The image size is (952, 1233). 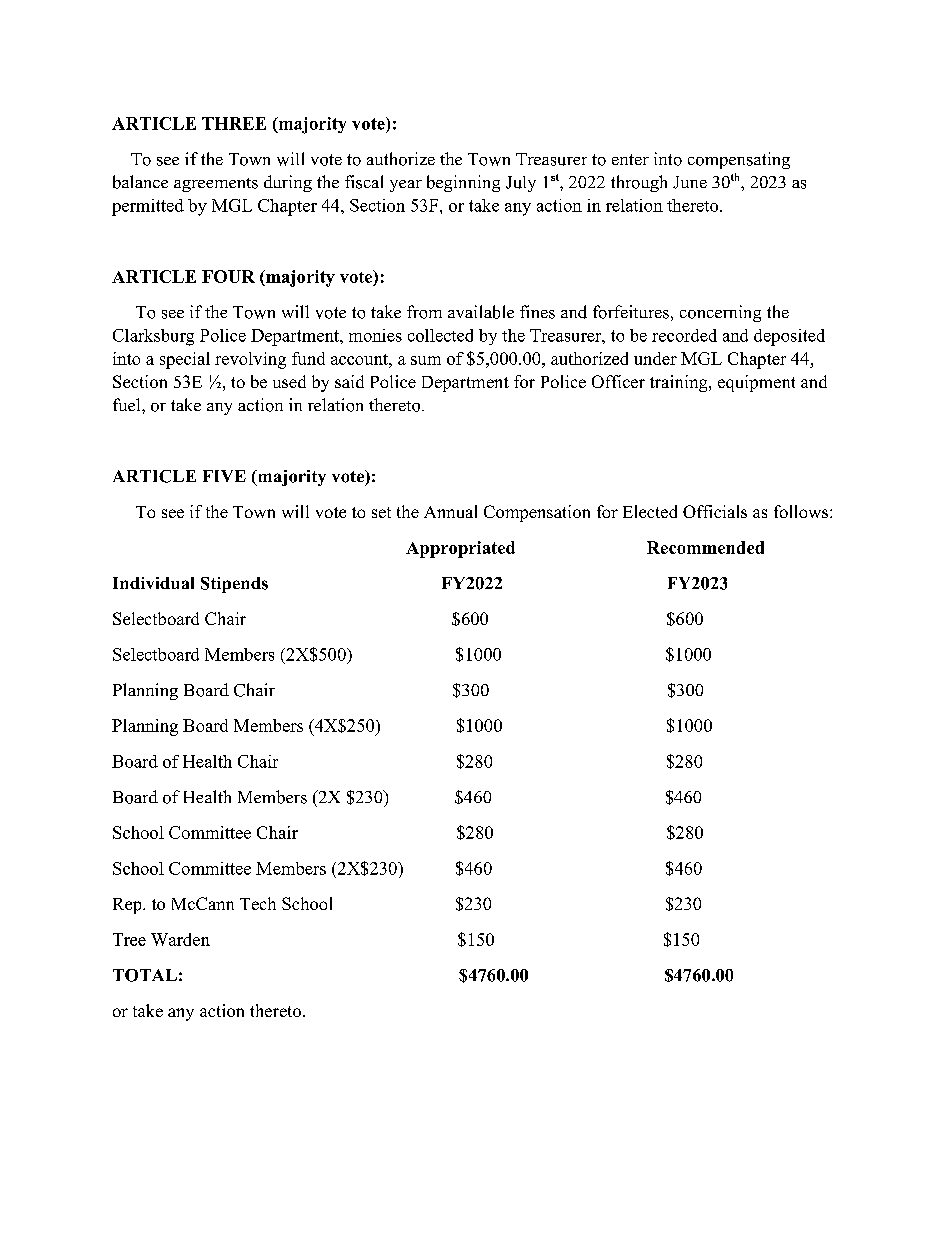 What do you see at coordinates (460, 549) in the screenshot?
I see `Appropriated` at bounding box center [460, 549].
